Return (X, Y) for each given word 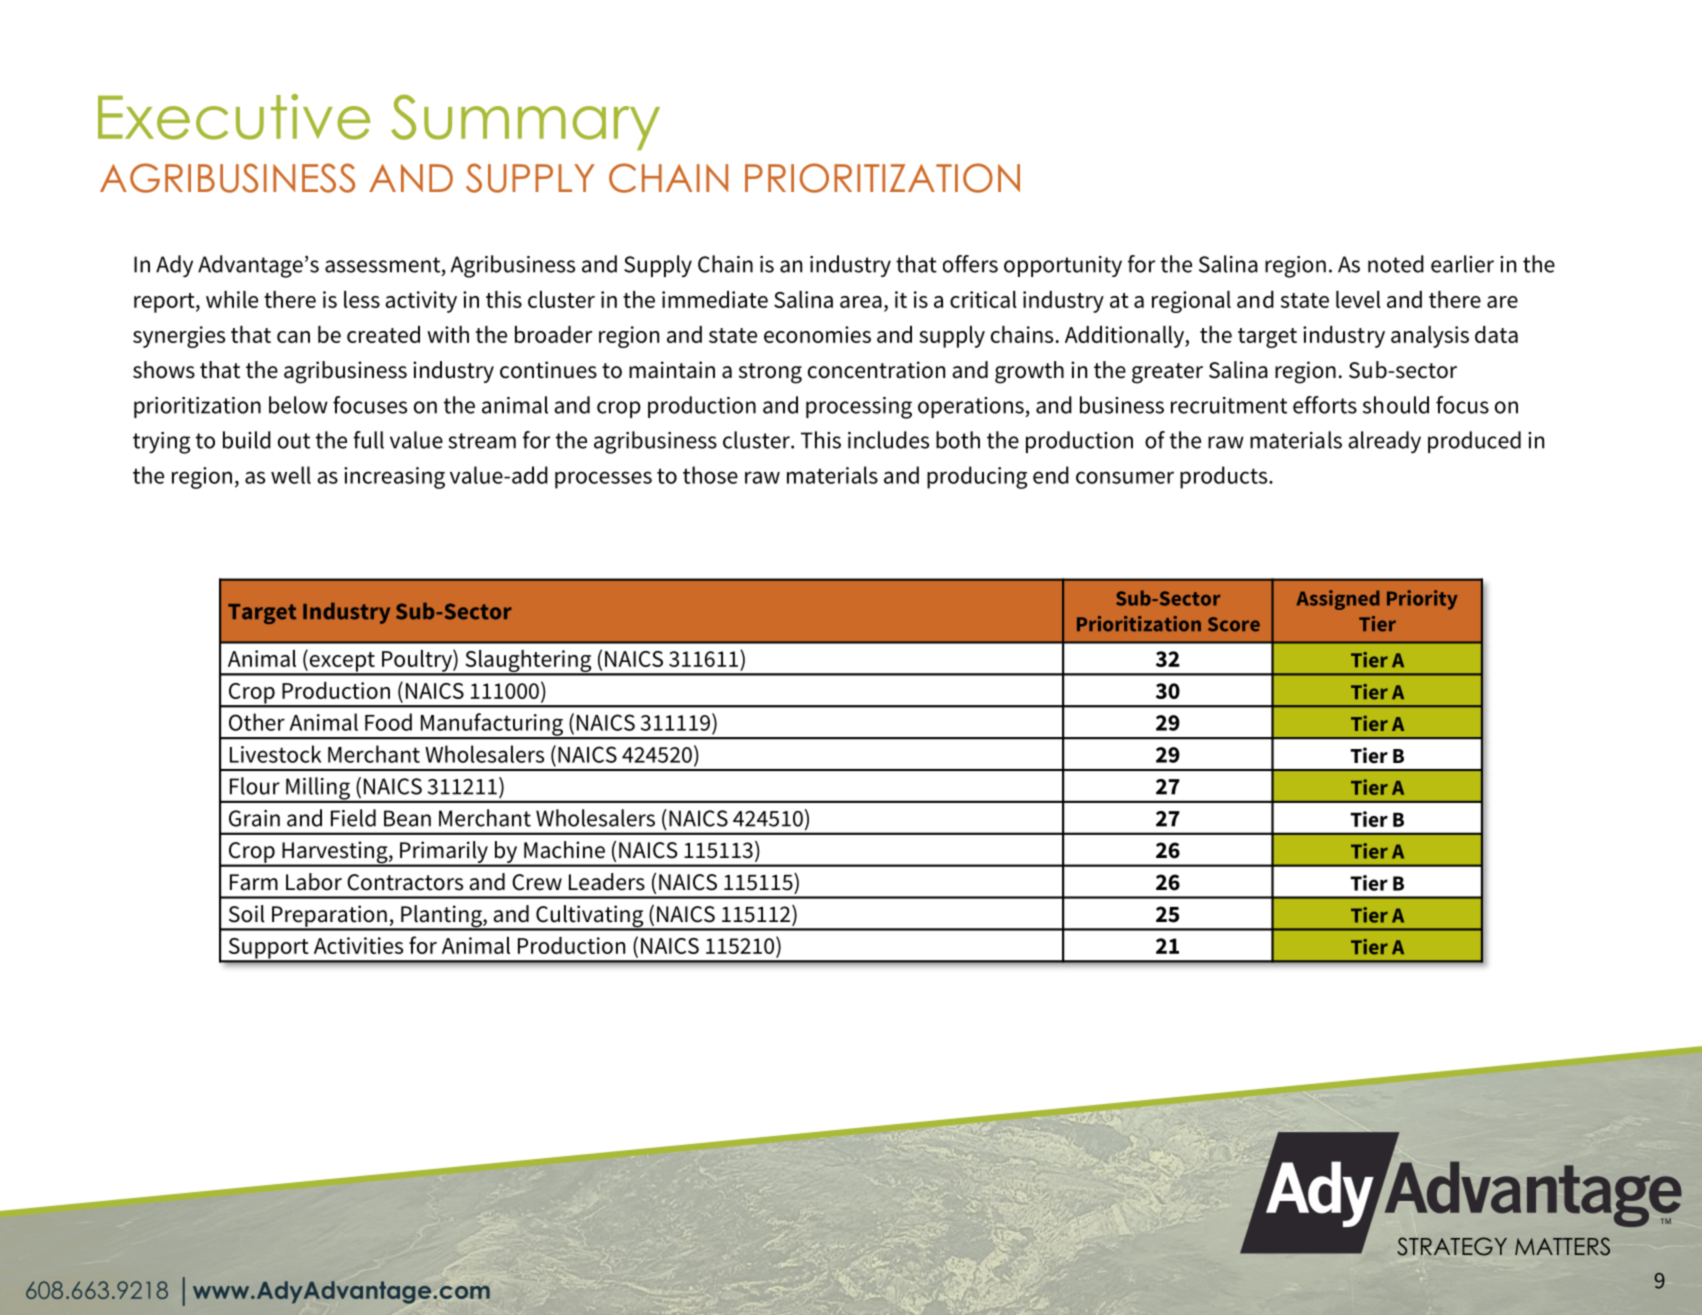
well (291, 475)
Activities (358, 945)
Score (1234, 624)
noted (1396, 264)
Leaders (607, 882)
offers (970, 264)
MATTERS (1562, 1246)
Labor (314, 882)
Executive (234, 117)
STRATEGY (1452, 1246)
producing (977, 477)
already (1384, 442)
